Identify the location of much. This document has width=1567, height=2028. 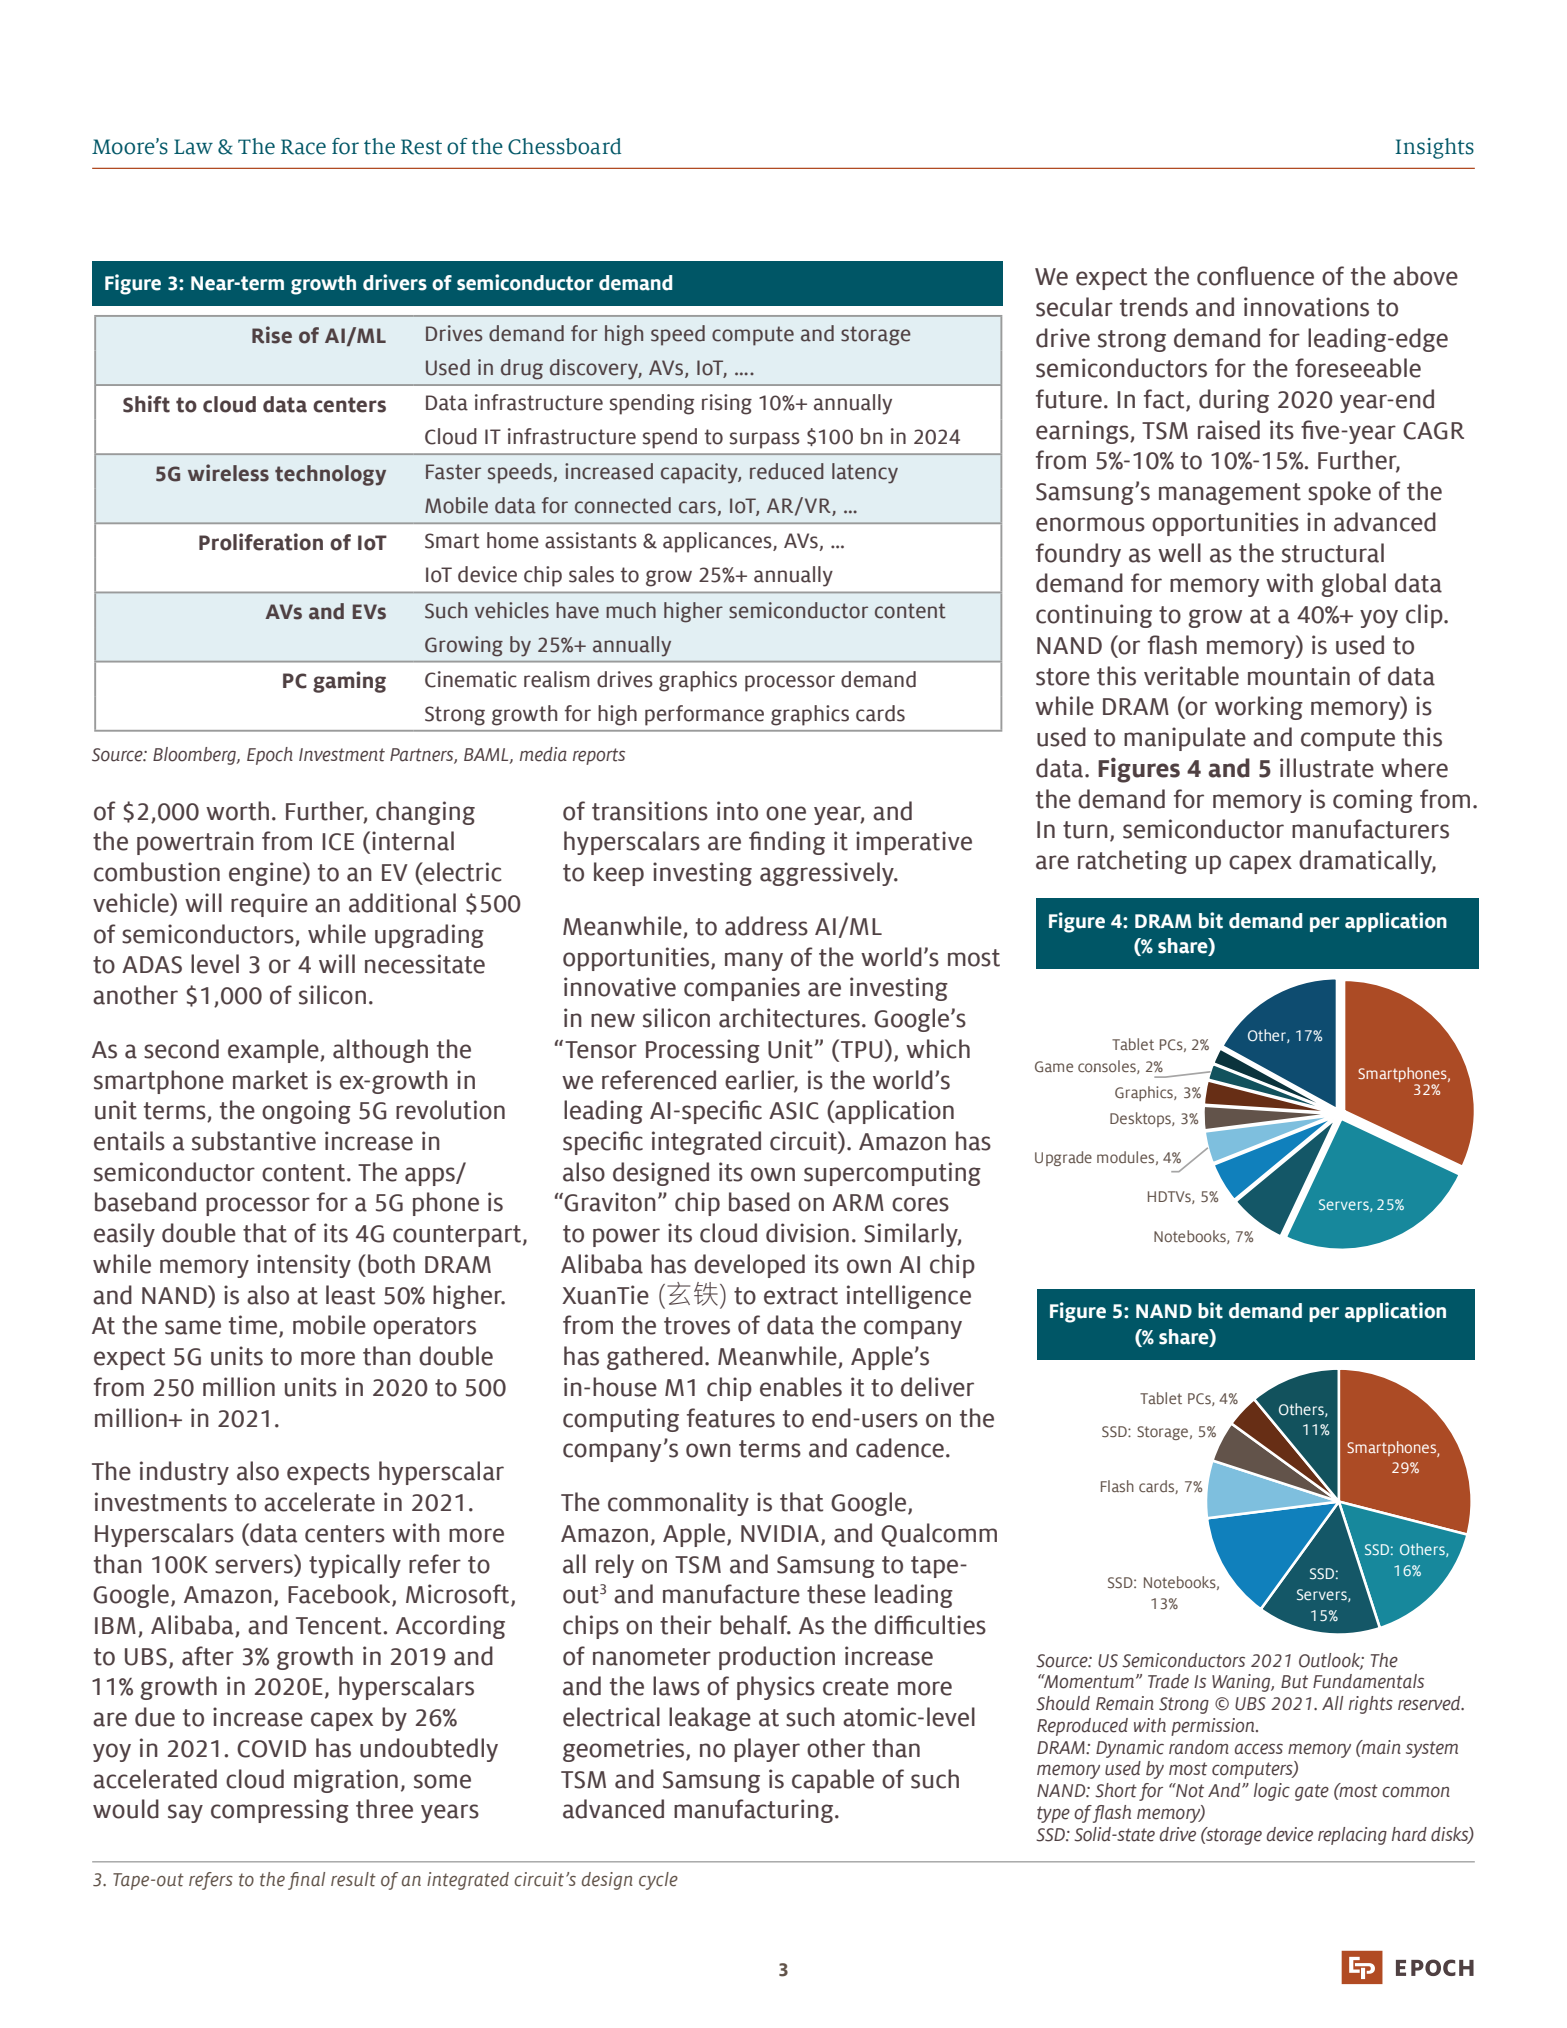
(631, 610).
